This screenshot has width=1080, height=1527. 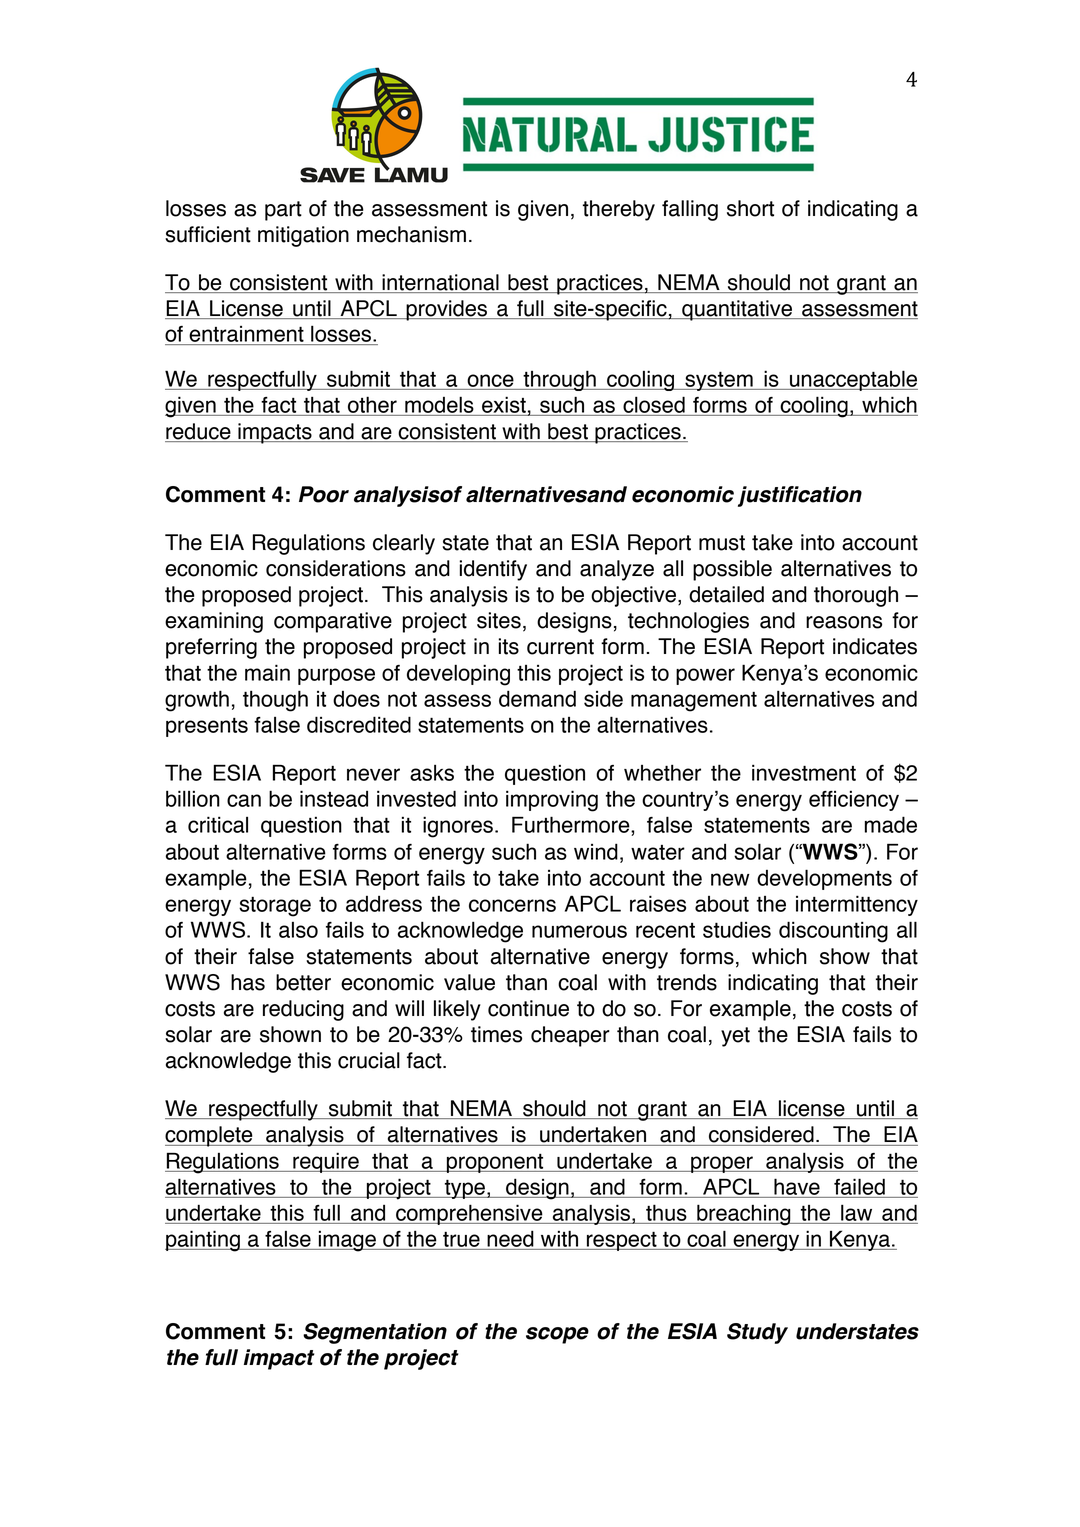 I want to click on Poor, so click(x=324, y=494).
